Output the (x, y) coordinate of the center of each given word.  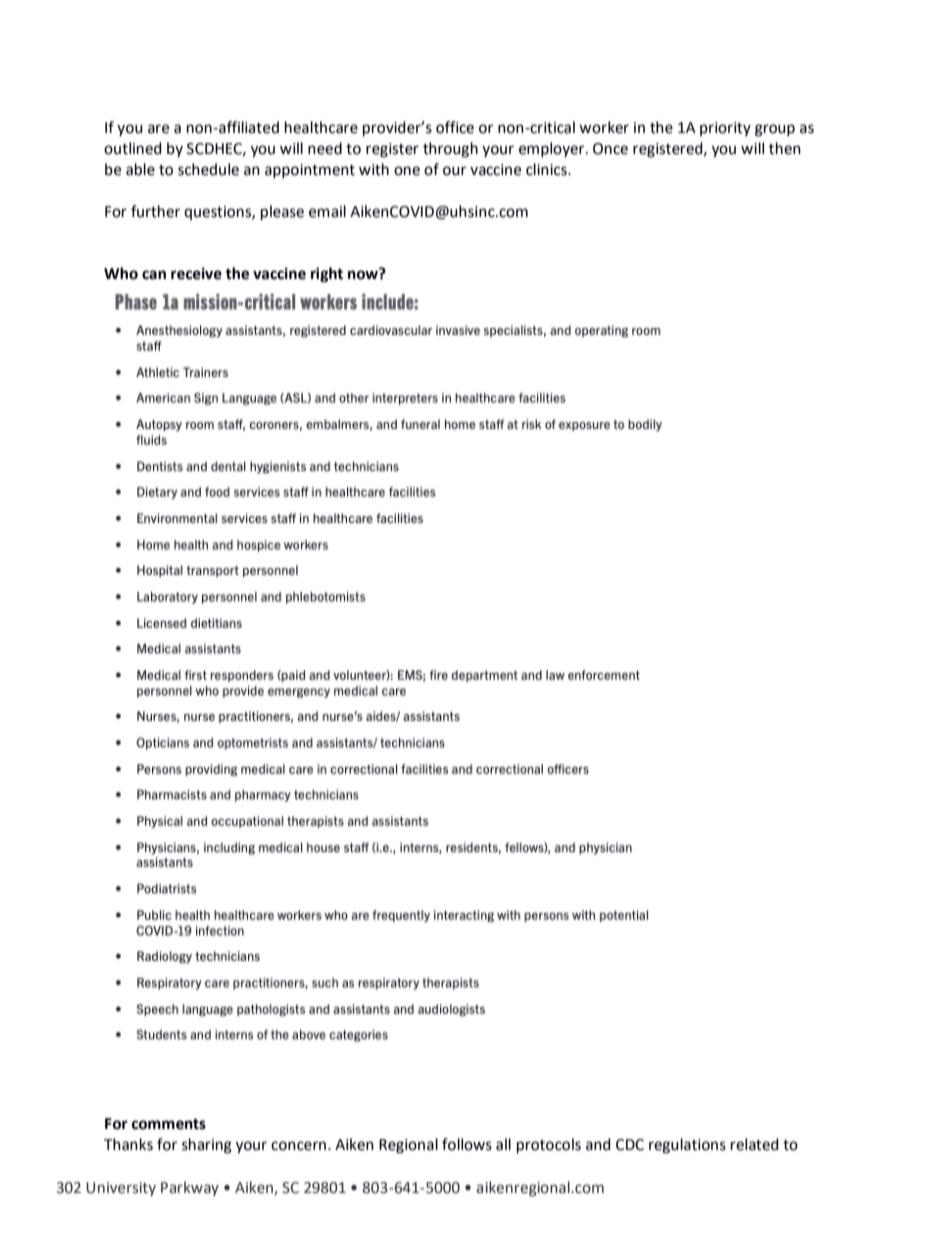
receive (196, 273)
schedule (208, 169)
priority (725, 129)
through (450, 150)
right (327, 275)
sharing (207, 1146)
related (755, 1144)
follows (467, 1144)
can (154, 275)
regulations (687, 1146)
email (327, 211)
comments (169, 1124)
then (785, 148)
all (503, 1144)
